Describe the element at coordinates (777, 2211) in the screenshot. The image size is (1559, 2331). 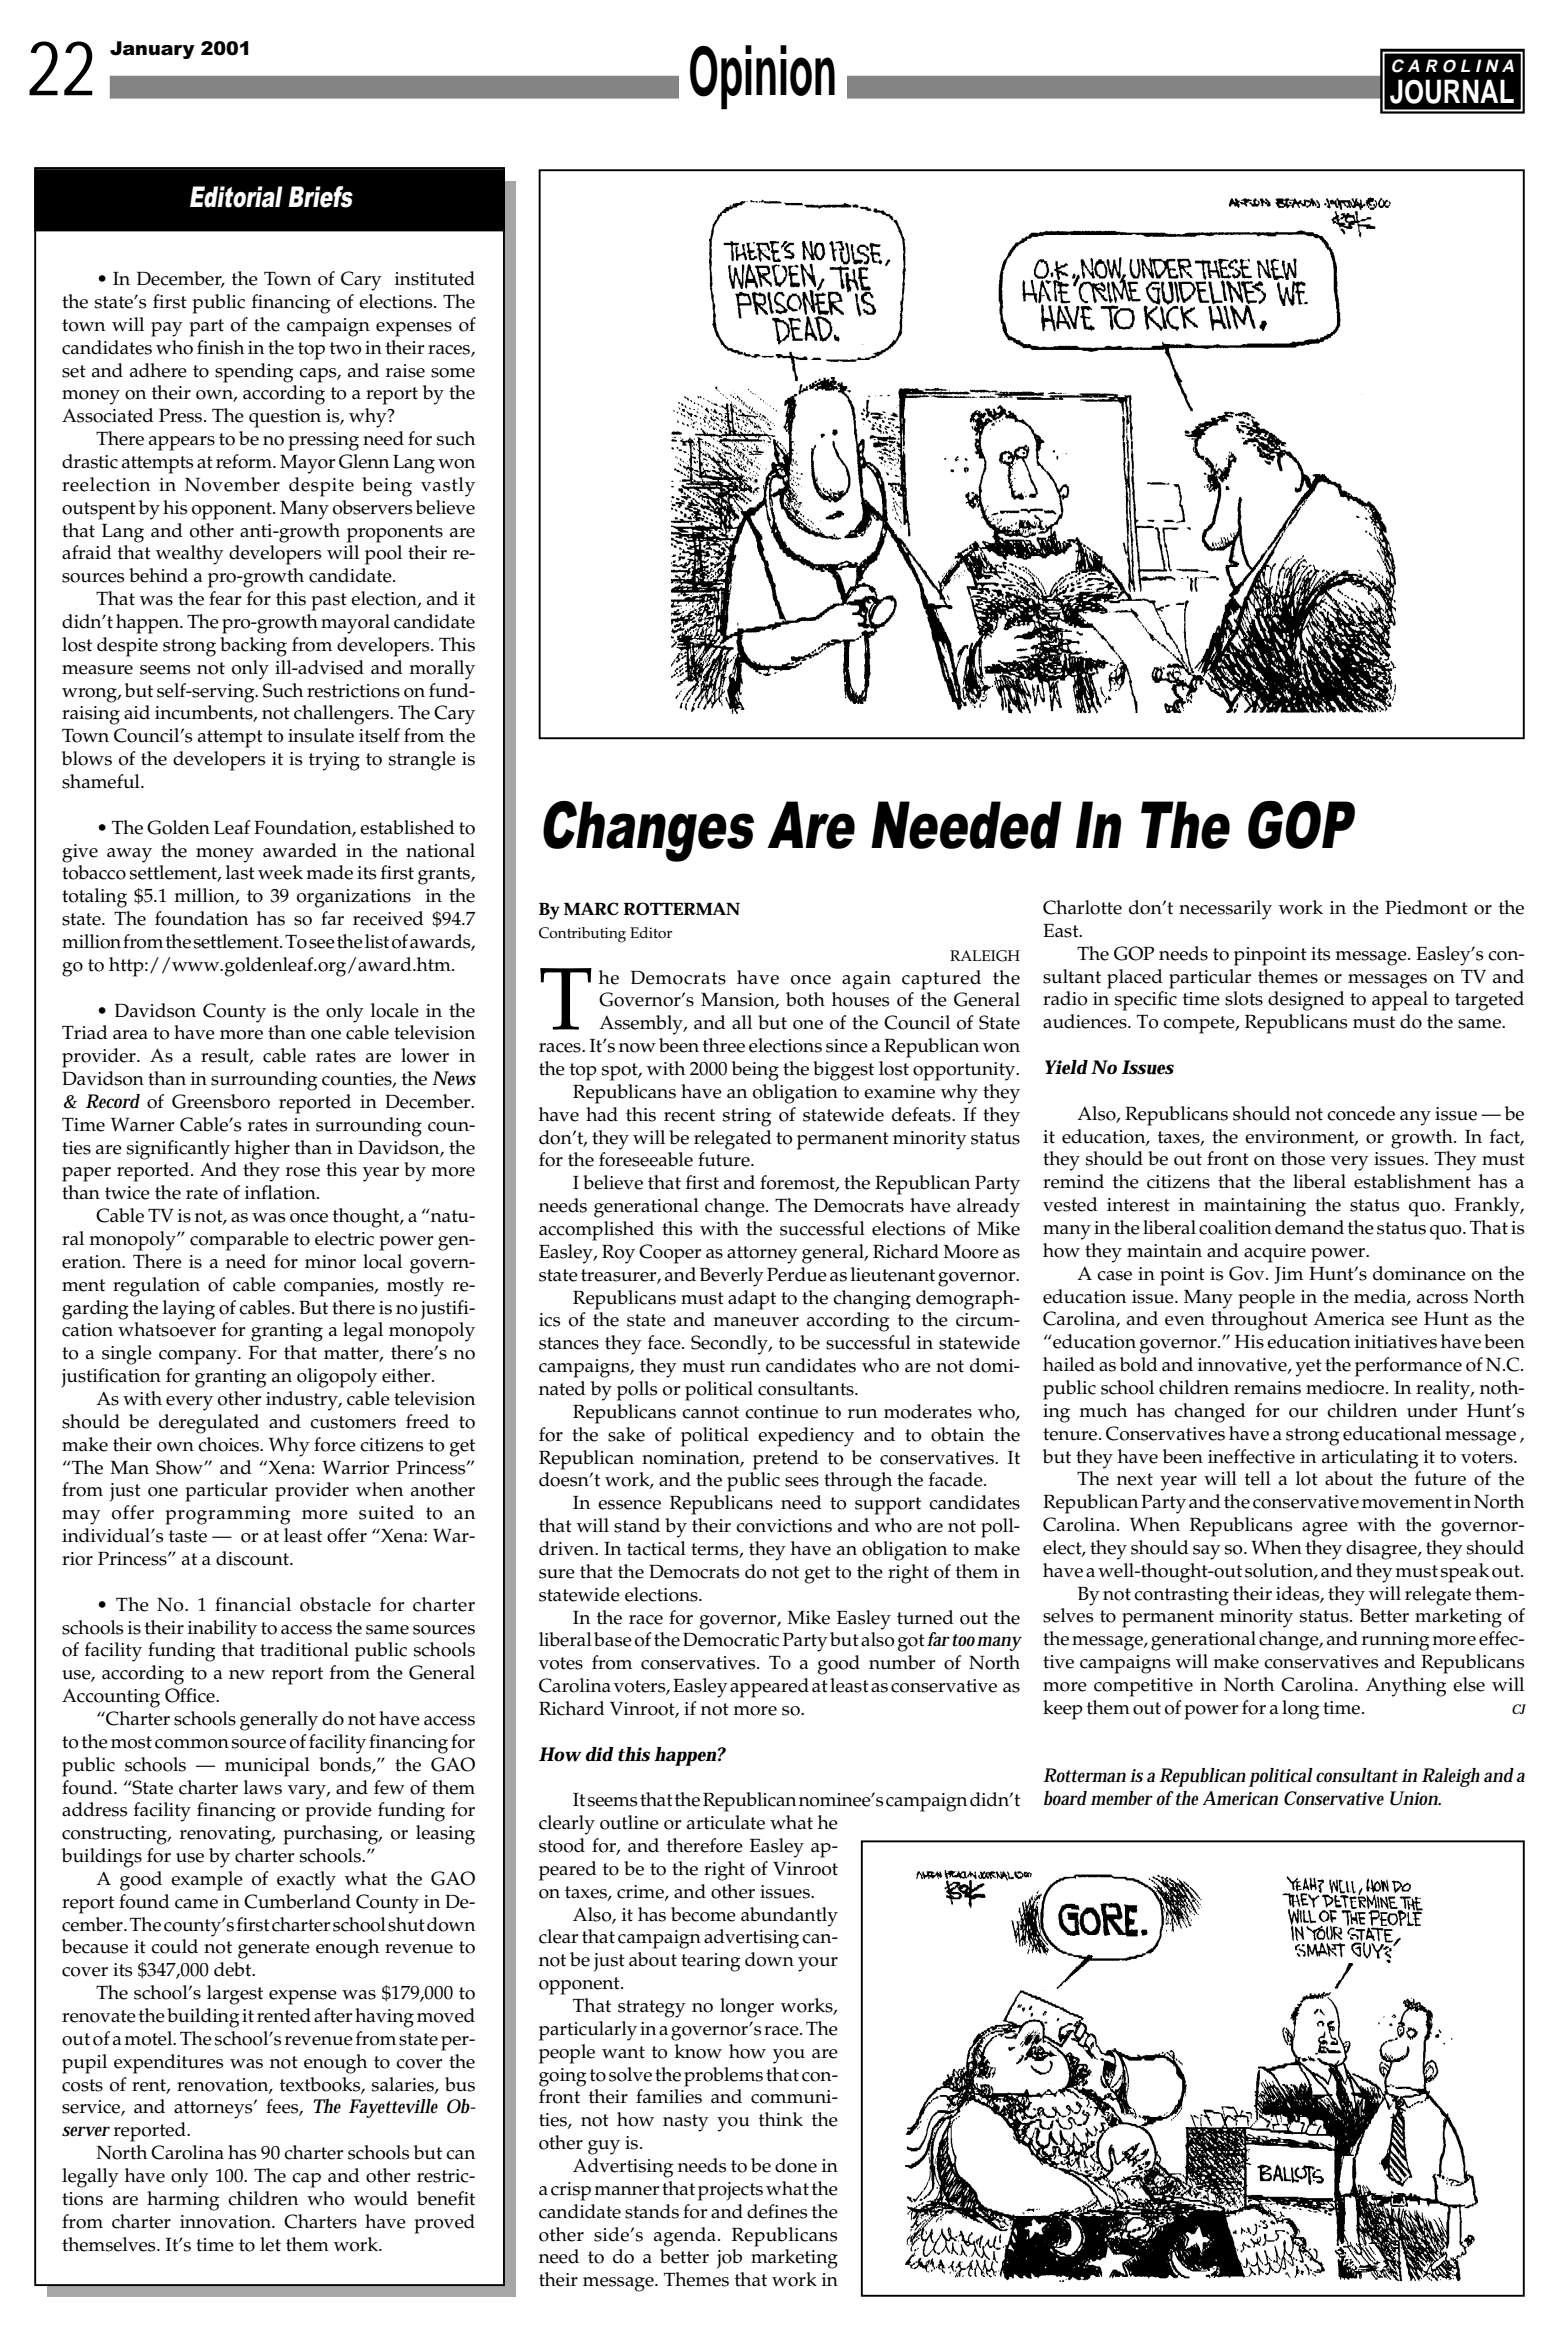
I see `defines` at that location.
